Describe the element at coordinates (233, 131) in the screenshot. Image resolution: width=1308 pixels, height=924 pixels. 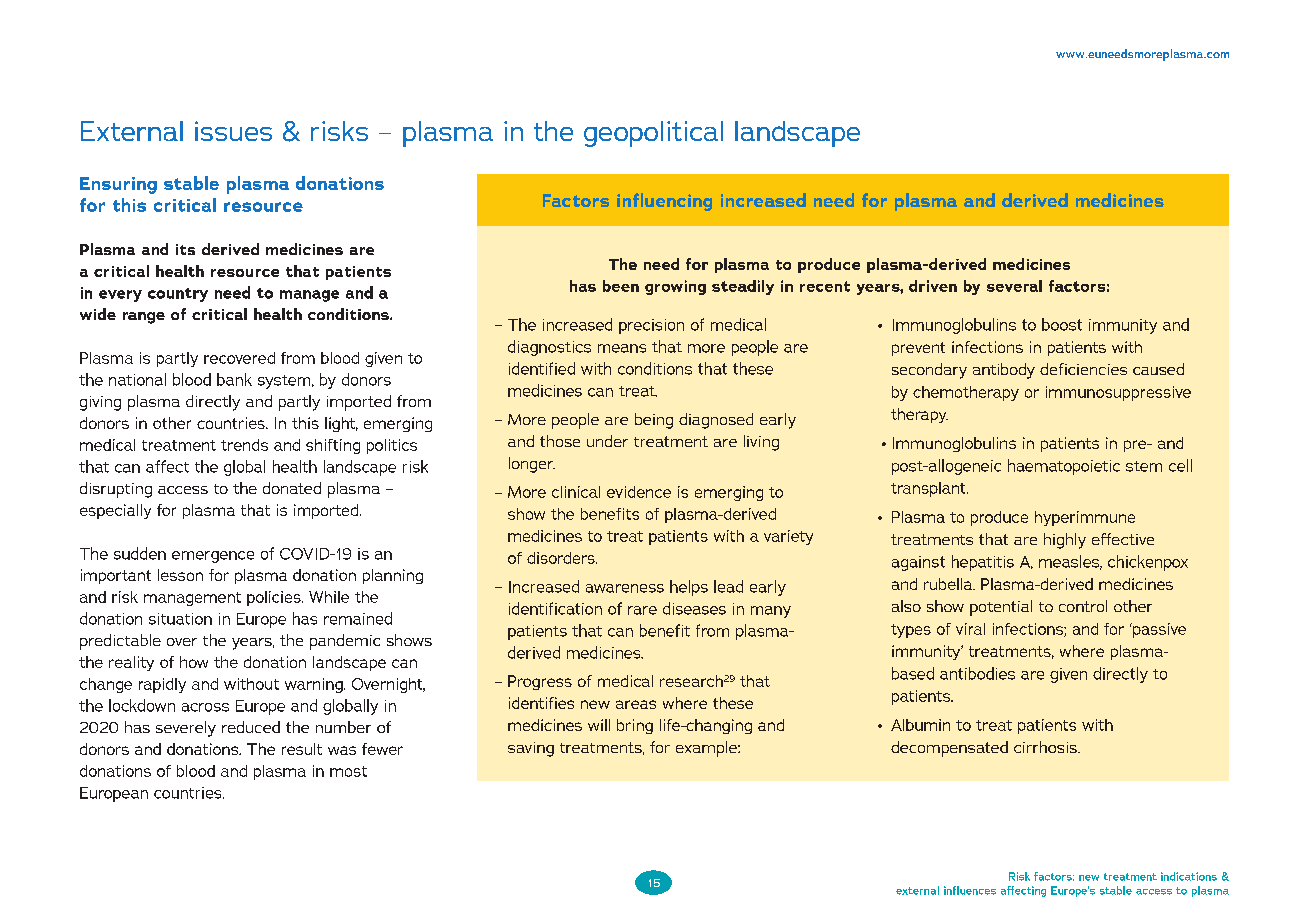
I see `issues` at that location.
